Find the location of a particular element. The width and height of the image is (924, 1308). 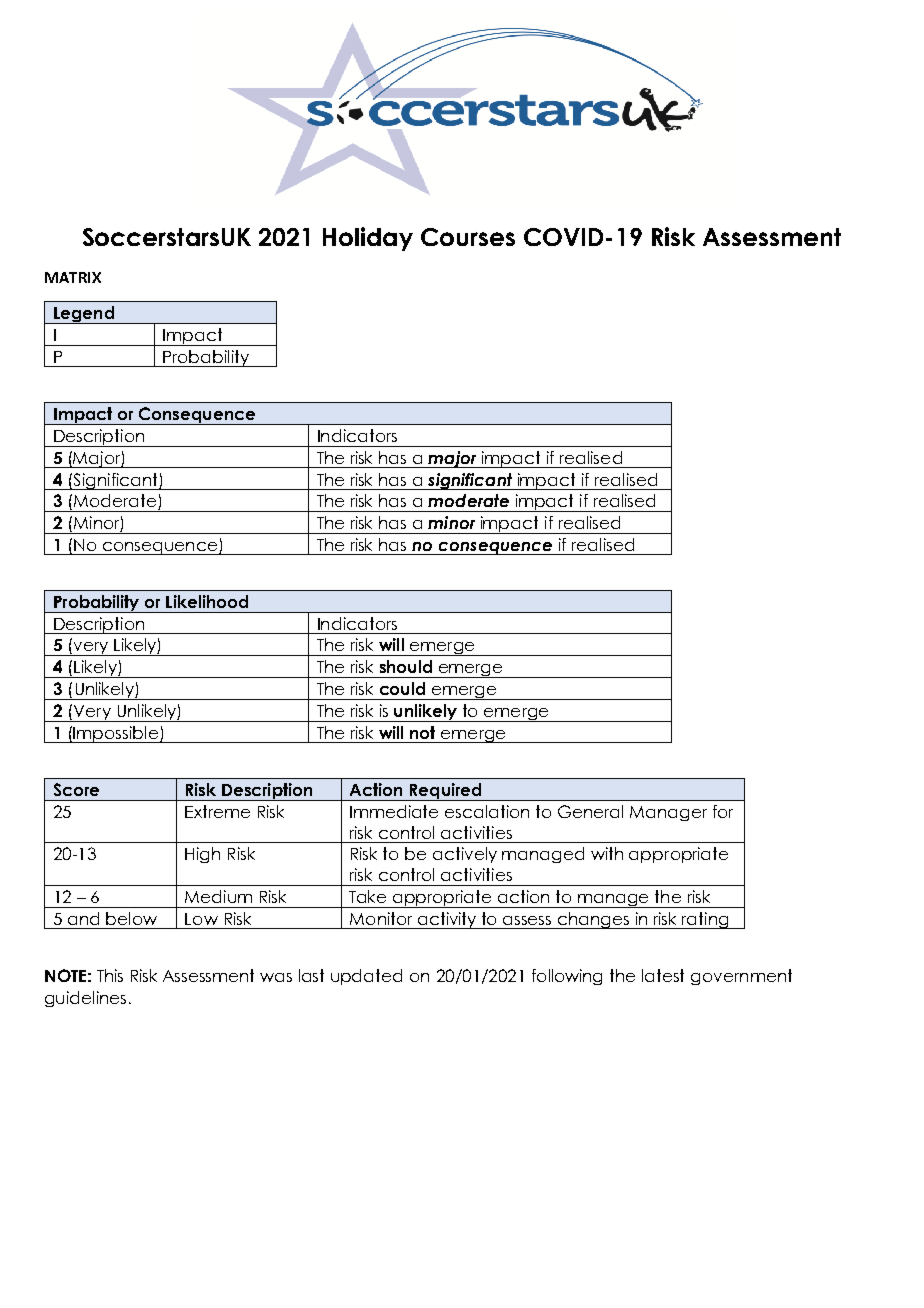

could is located at coordinates (402, 688).
